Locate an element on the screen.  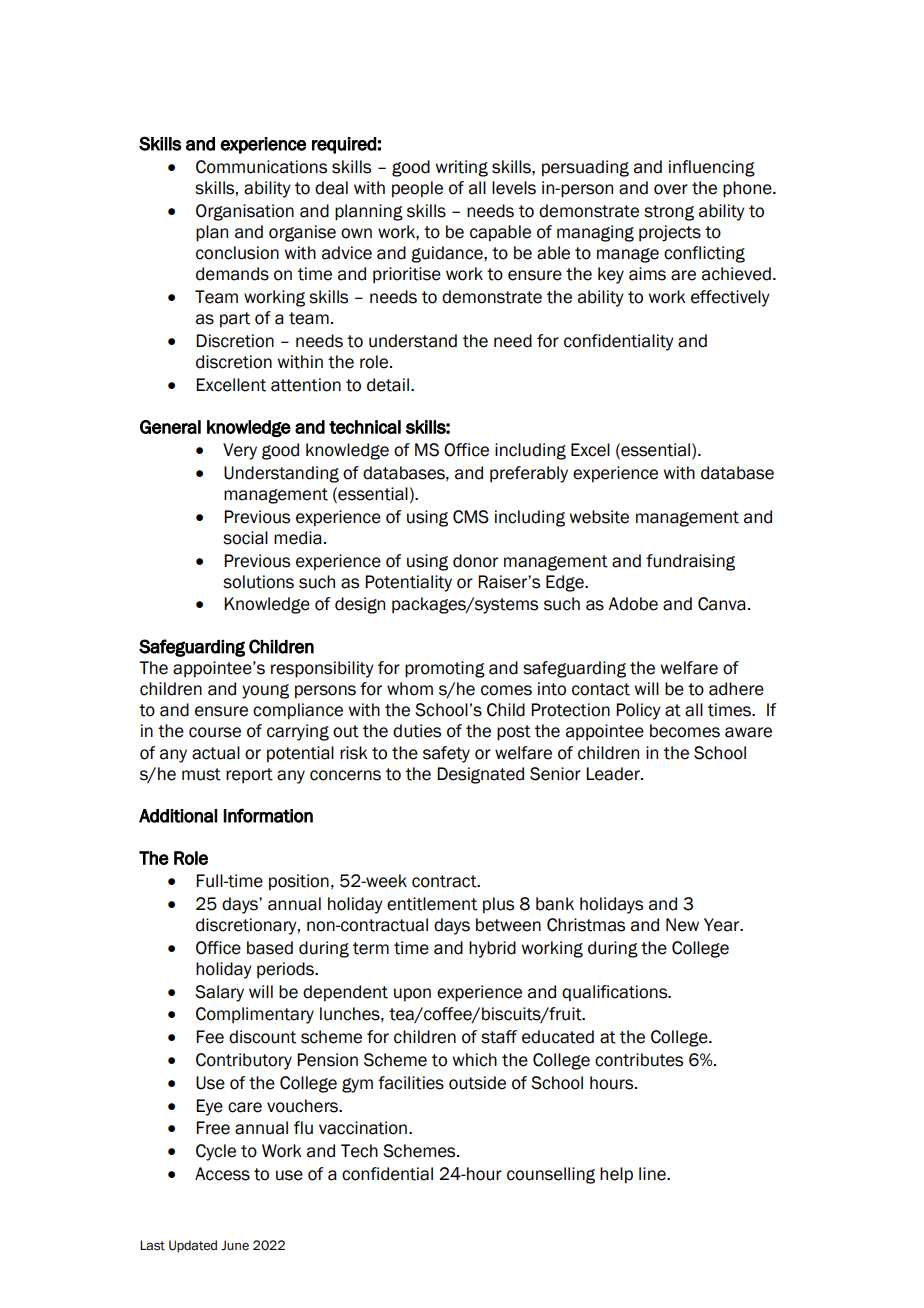
writing is located at coordinates (461, 168).
